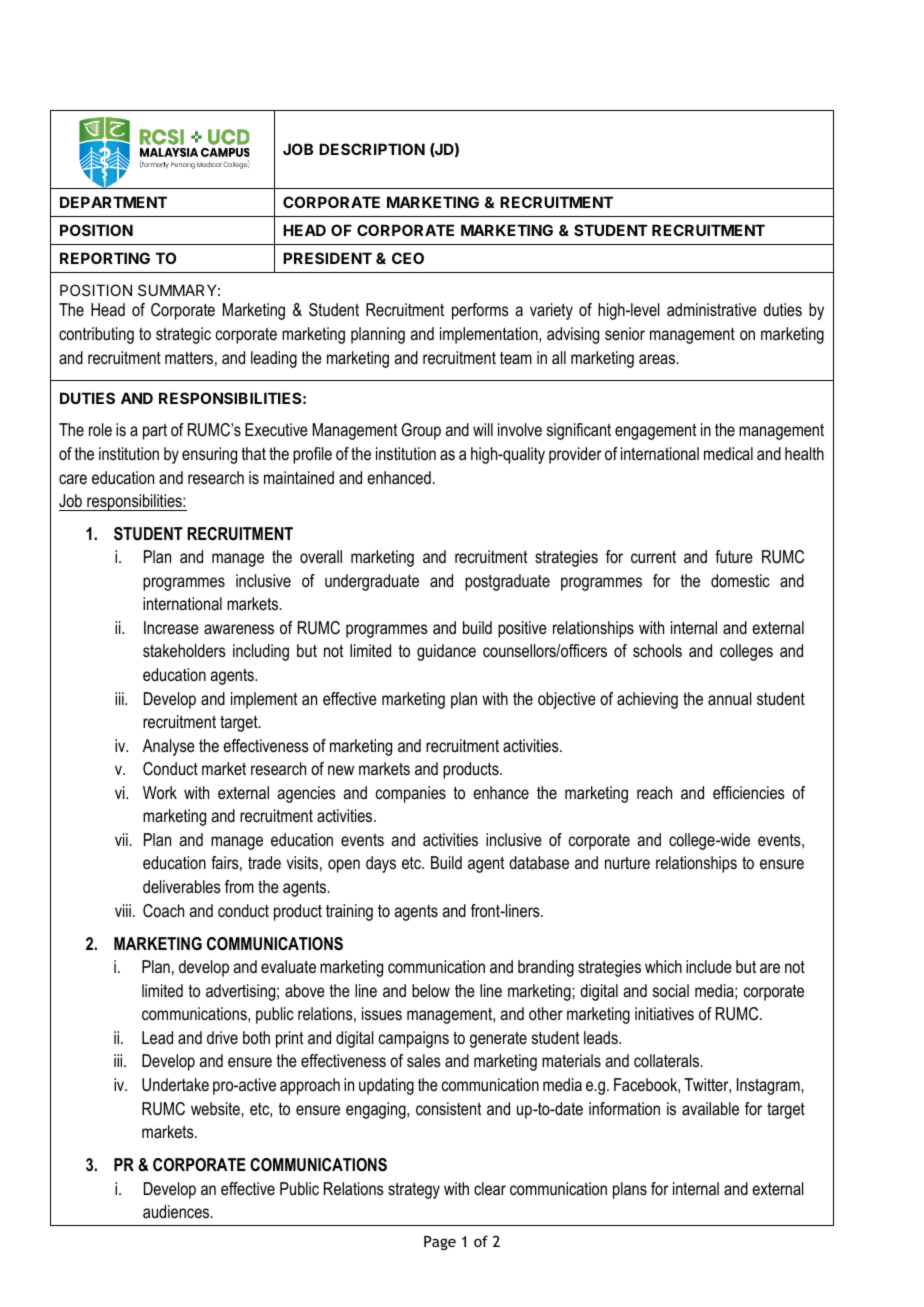 The width and height of the page is (924, 1307). I want to click on guidance, so click(446, 652).
